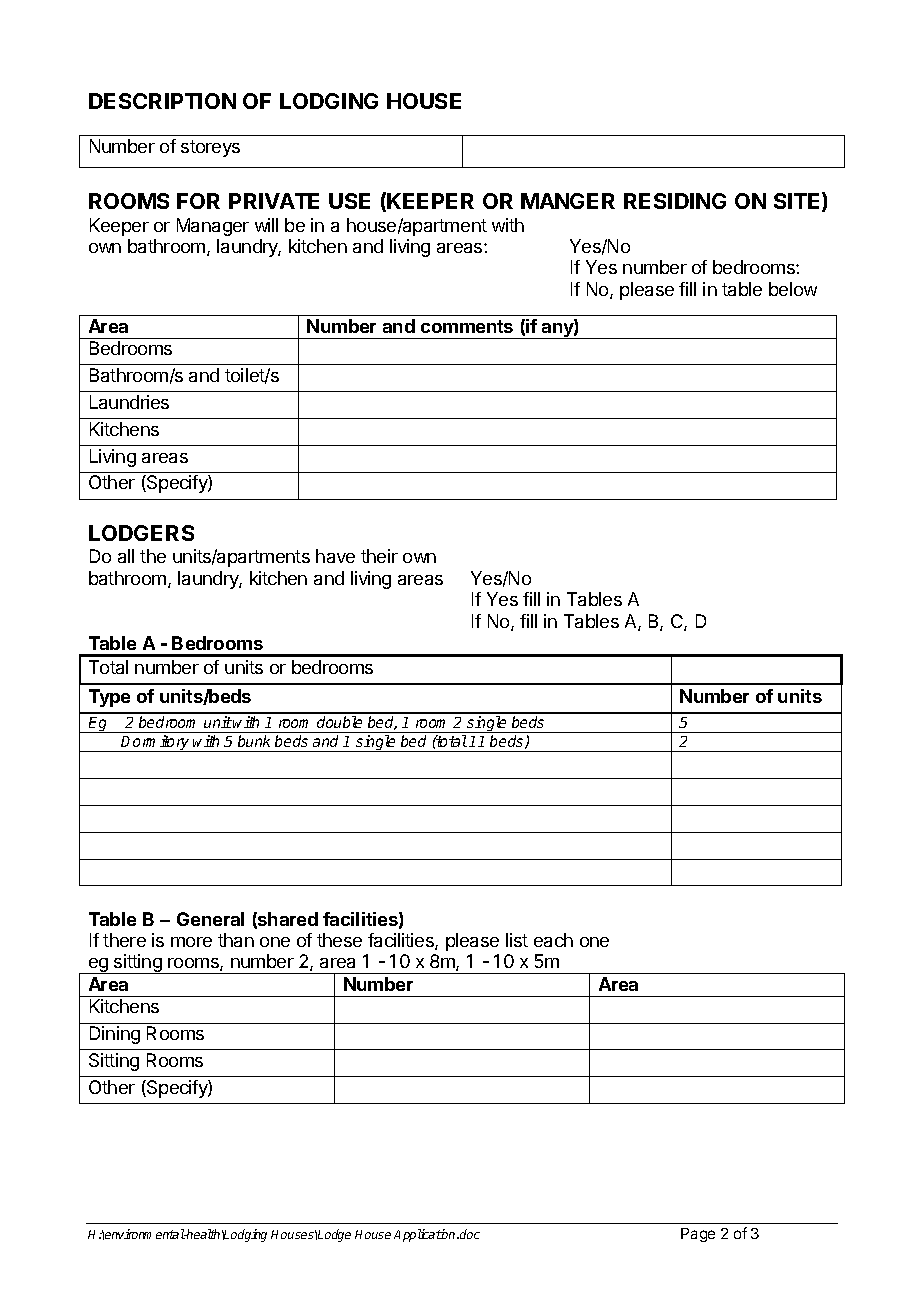  I want to click on Page, so click(698, 1235).
